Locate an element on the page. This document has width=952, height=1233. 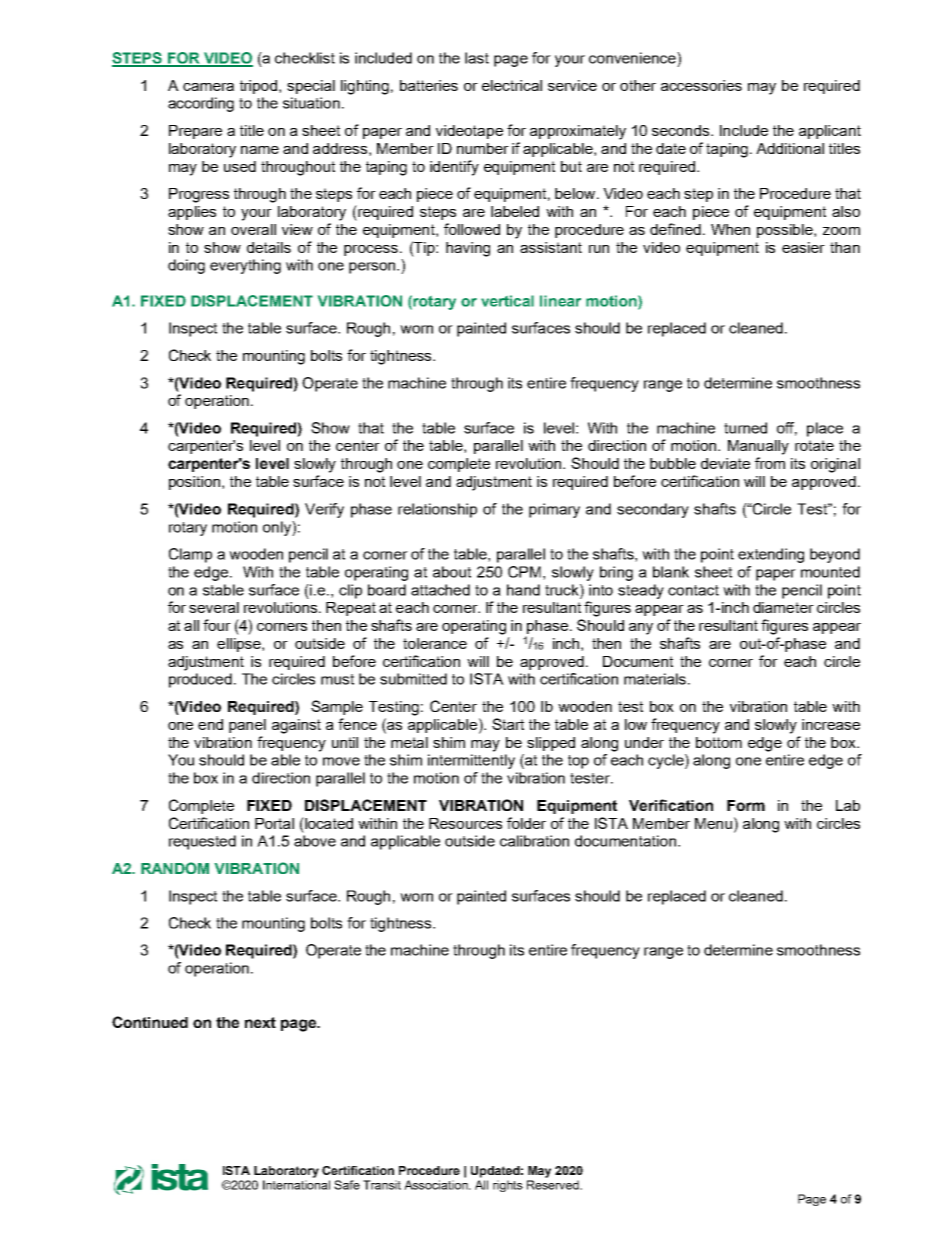
Reserved is located at coordinates (554, 1185).
